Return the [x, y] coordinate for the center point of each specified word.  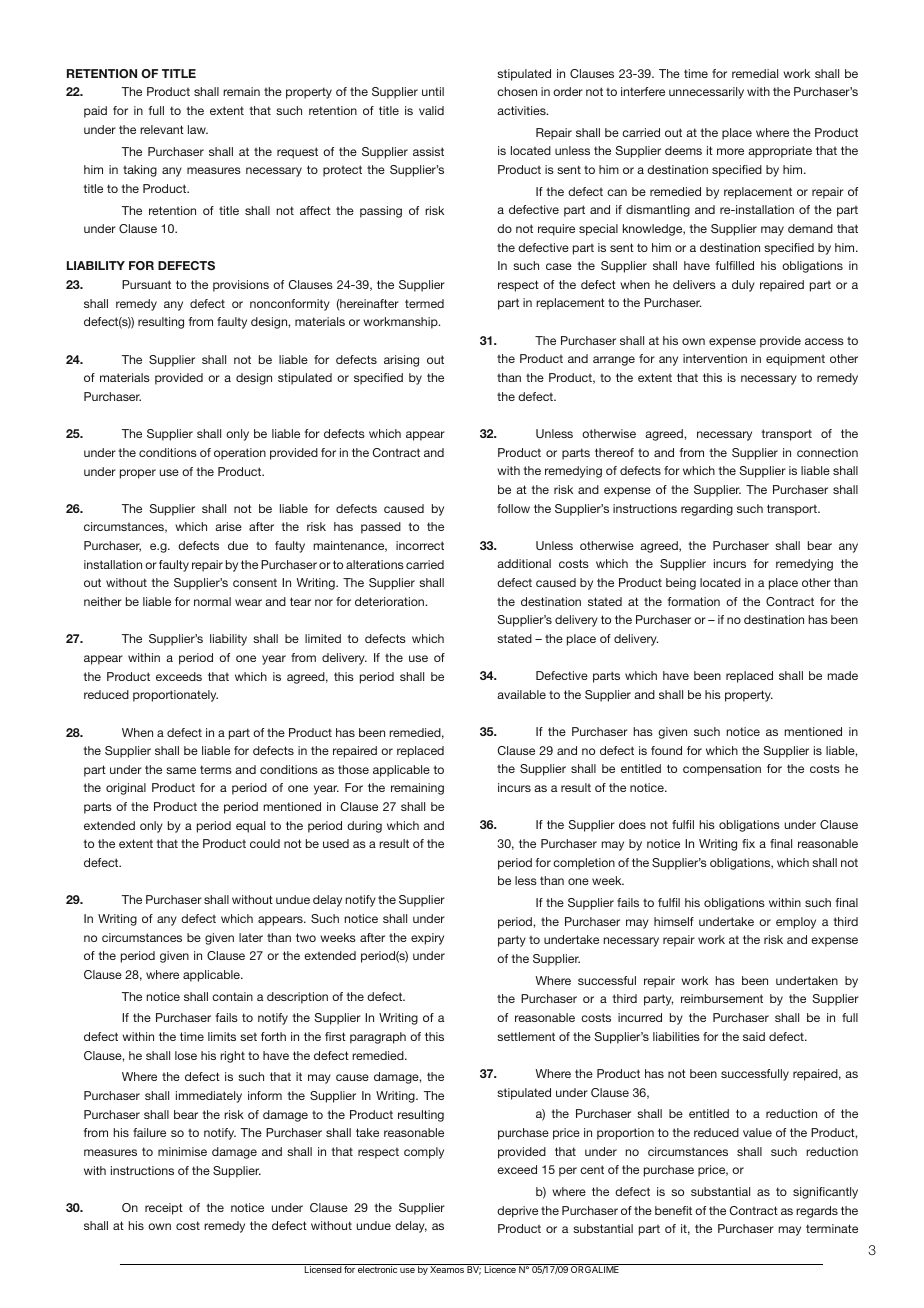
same [181, 770]
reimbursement [722, 998]
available [521, 694]
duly [743, 286]
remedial [755, 73]
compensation [722, 770]
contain [232, 996]
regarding [707, 510]
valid [431, 110]
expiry [427, 939]
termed [424, 303]
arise [228, 526]
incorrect [420, 545]
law [198, 129]
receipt [164, 1209]
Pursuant [146, 284]
